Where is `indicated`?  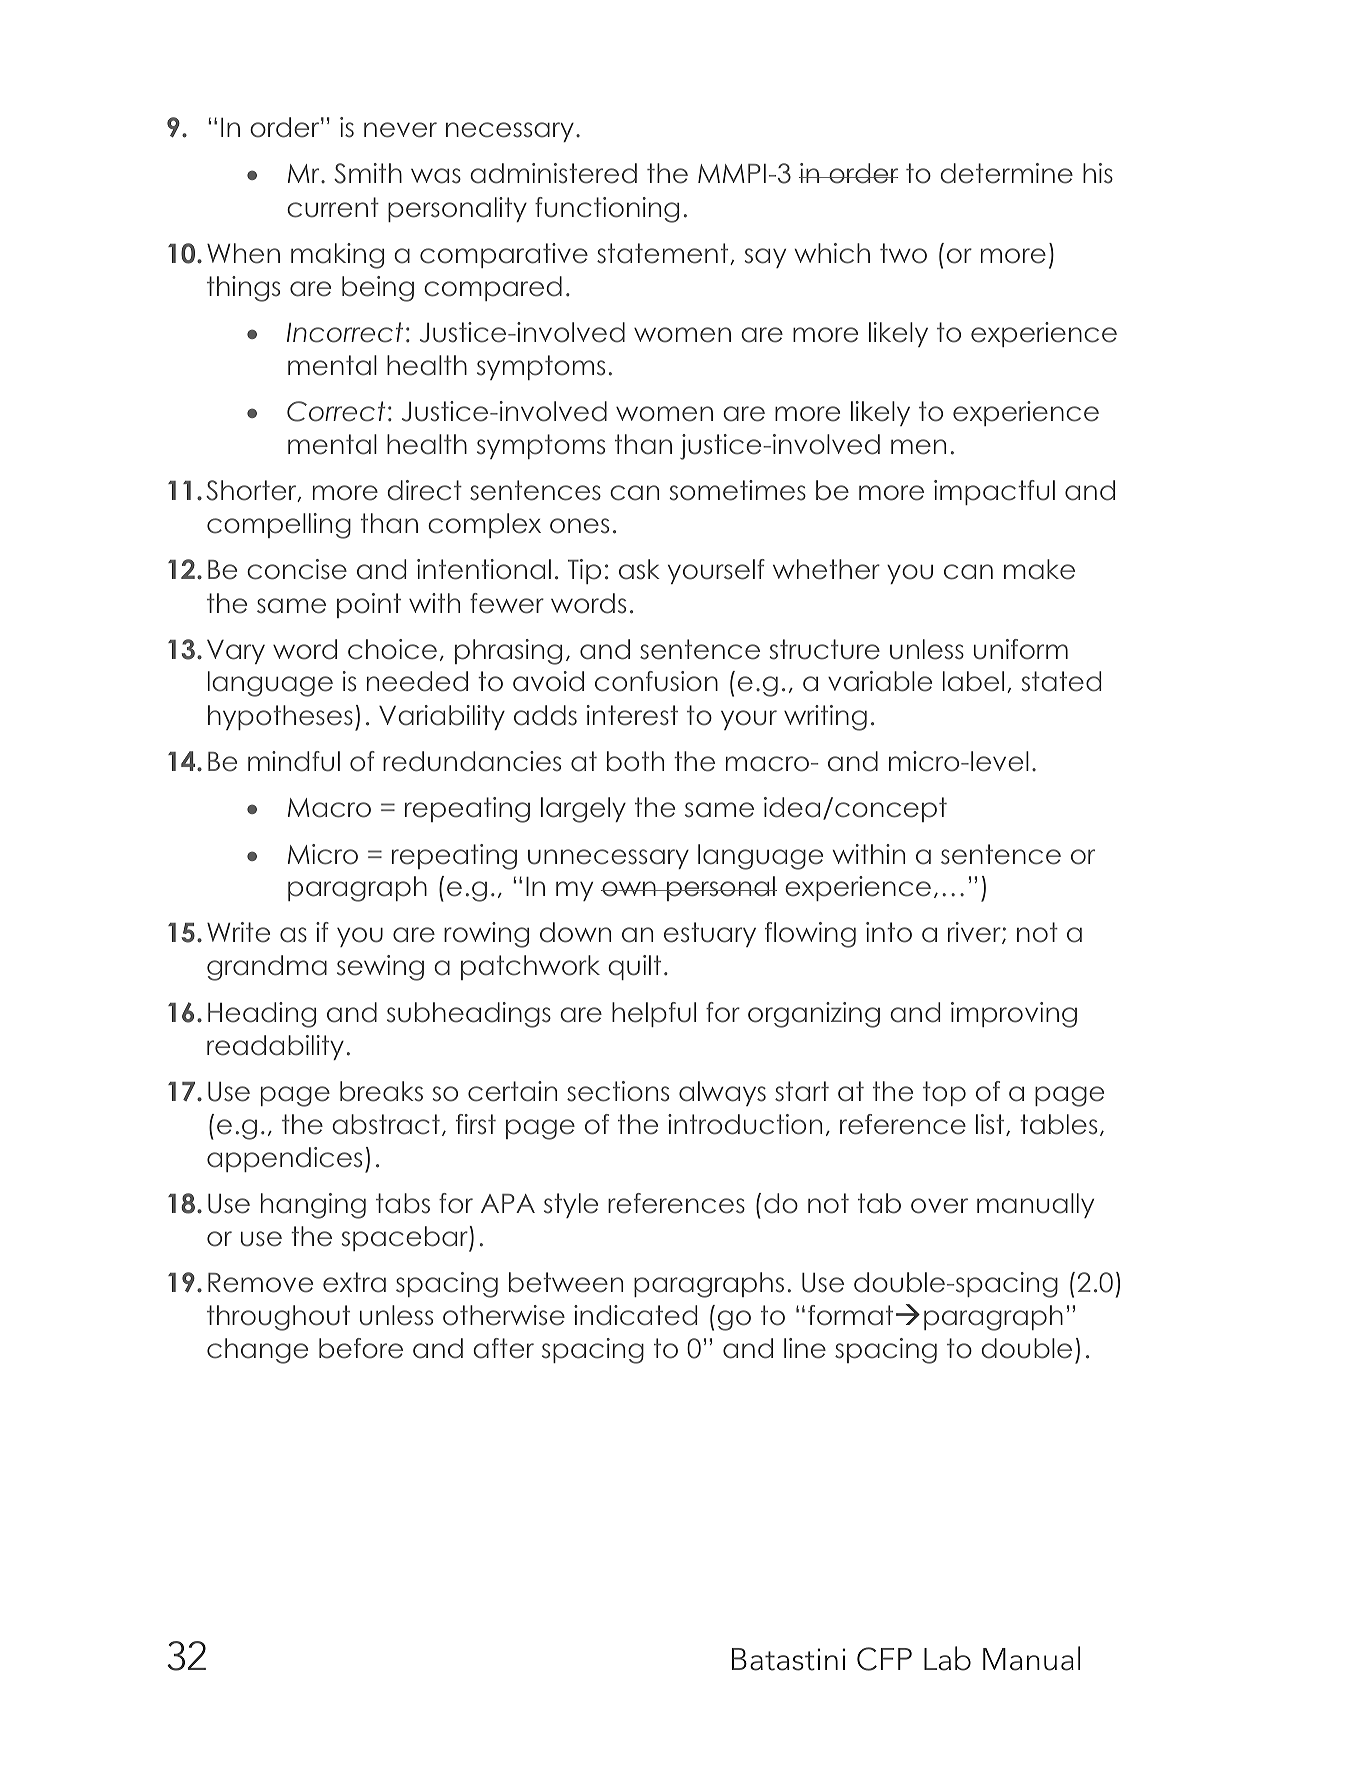 indicated is located at coordinates (635, 1315).
